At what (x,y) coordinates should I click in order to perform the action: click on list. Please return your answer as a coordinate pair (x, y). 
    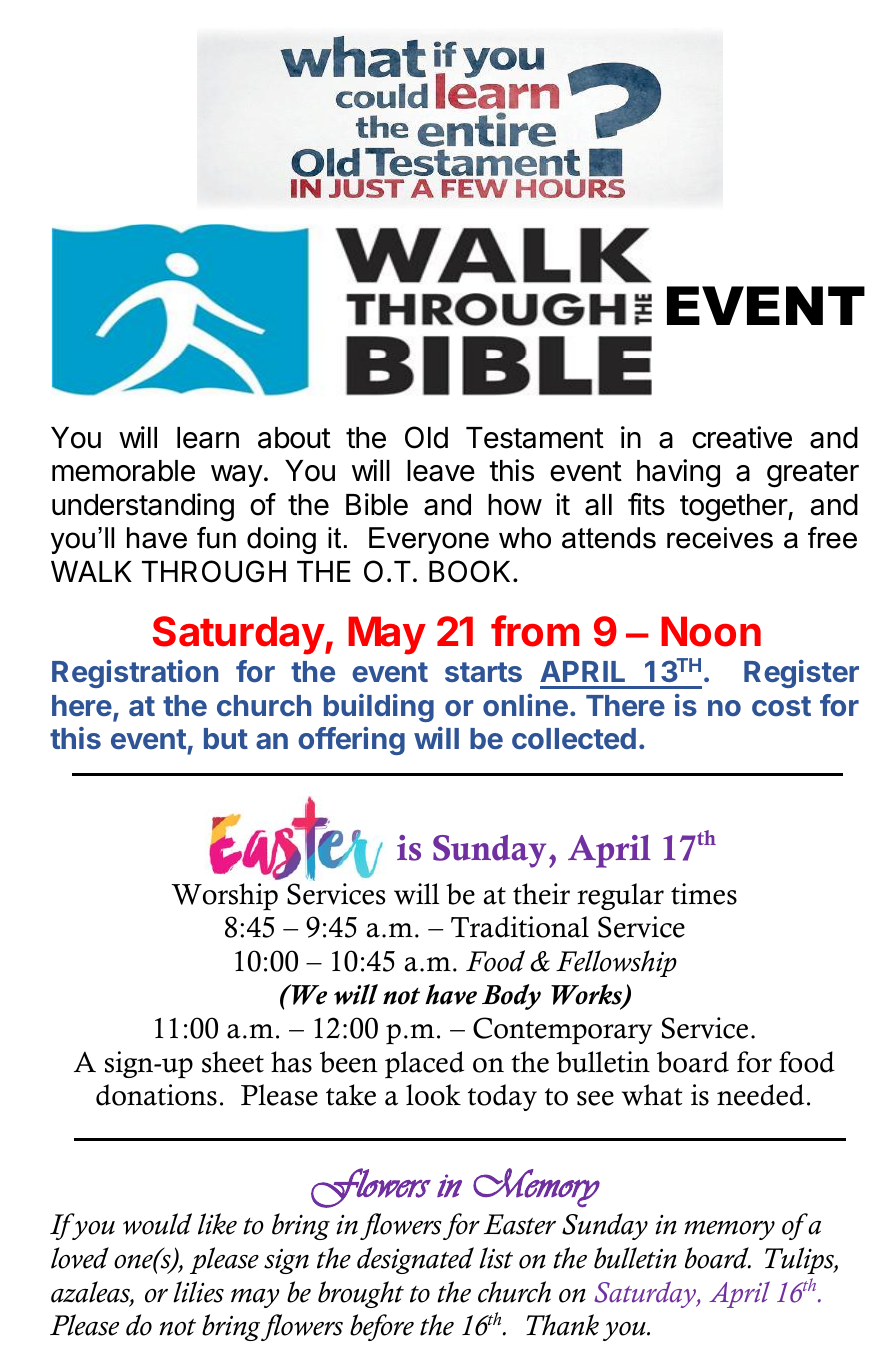
    Looking at the image, I should click on (496, 1258).
